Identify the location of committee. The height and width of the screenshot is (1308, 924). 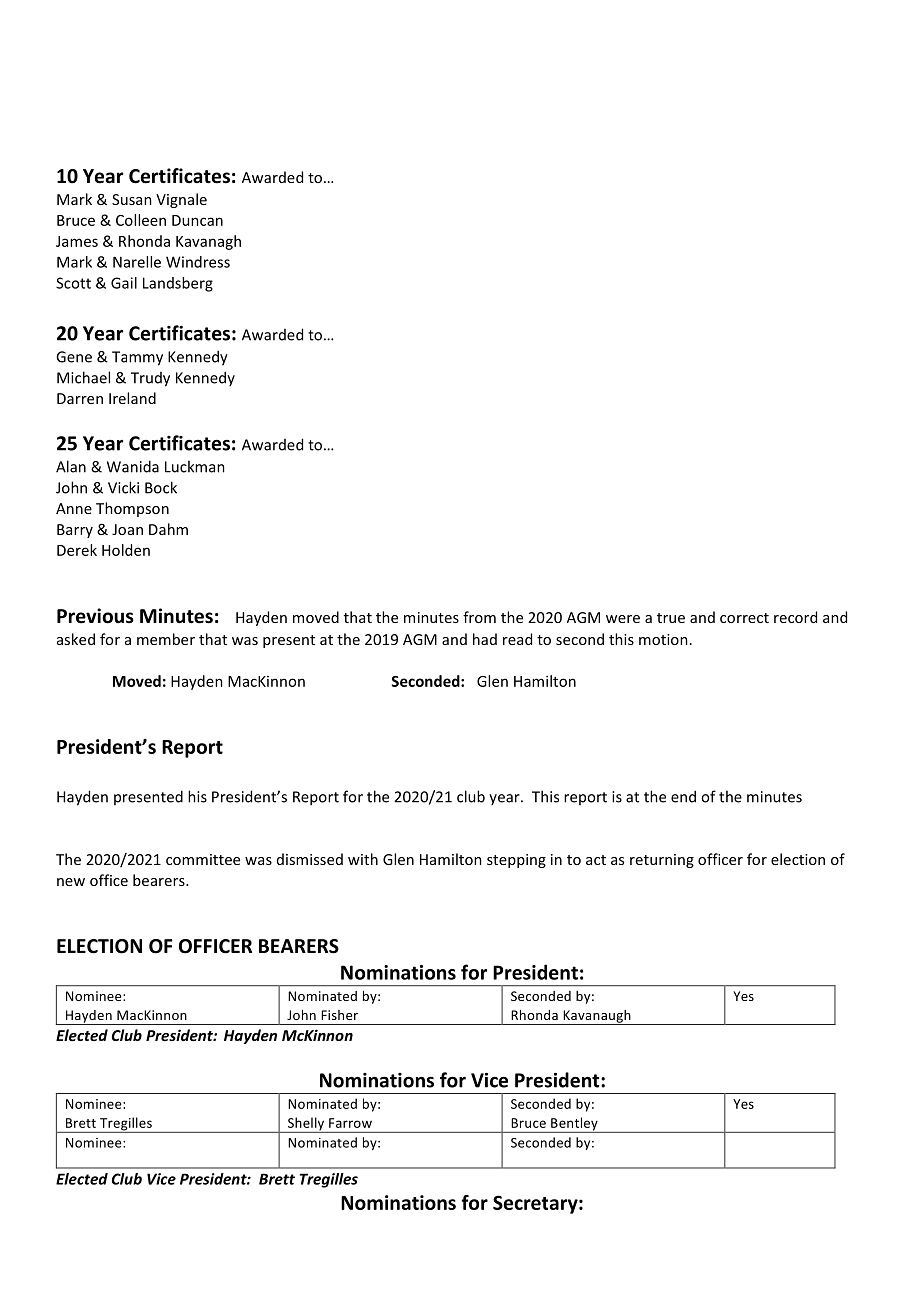
(203, 859).
